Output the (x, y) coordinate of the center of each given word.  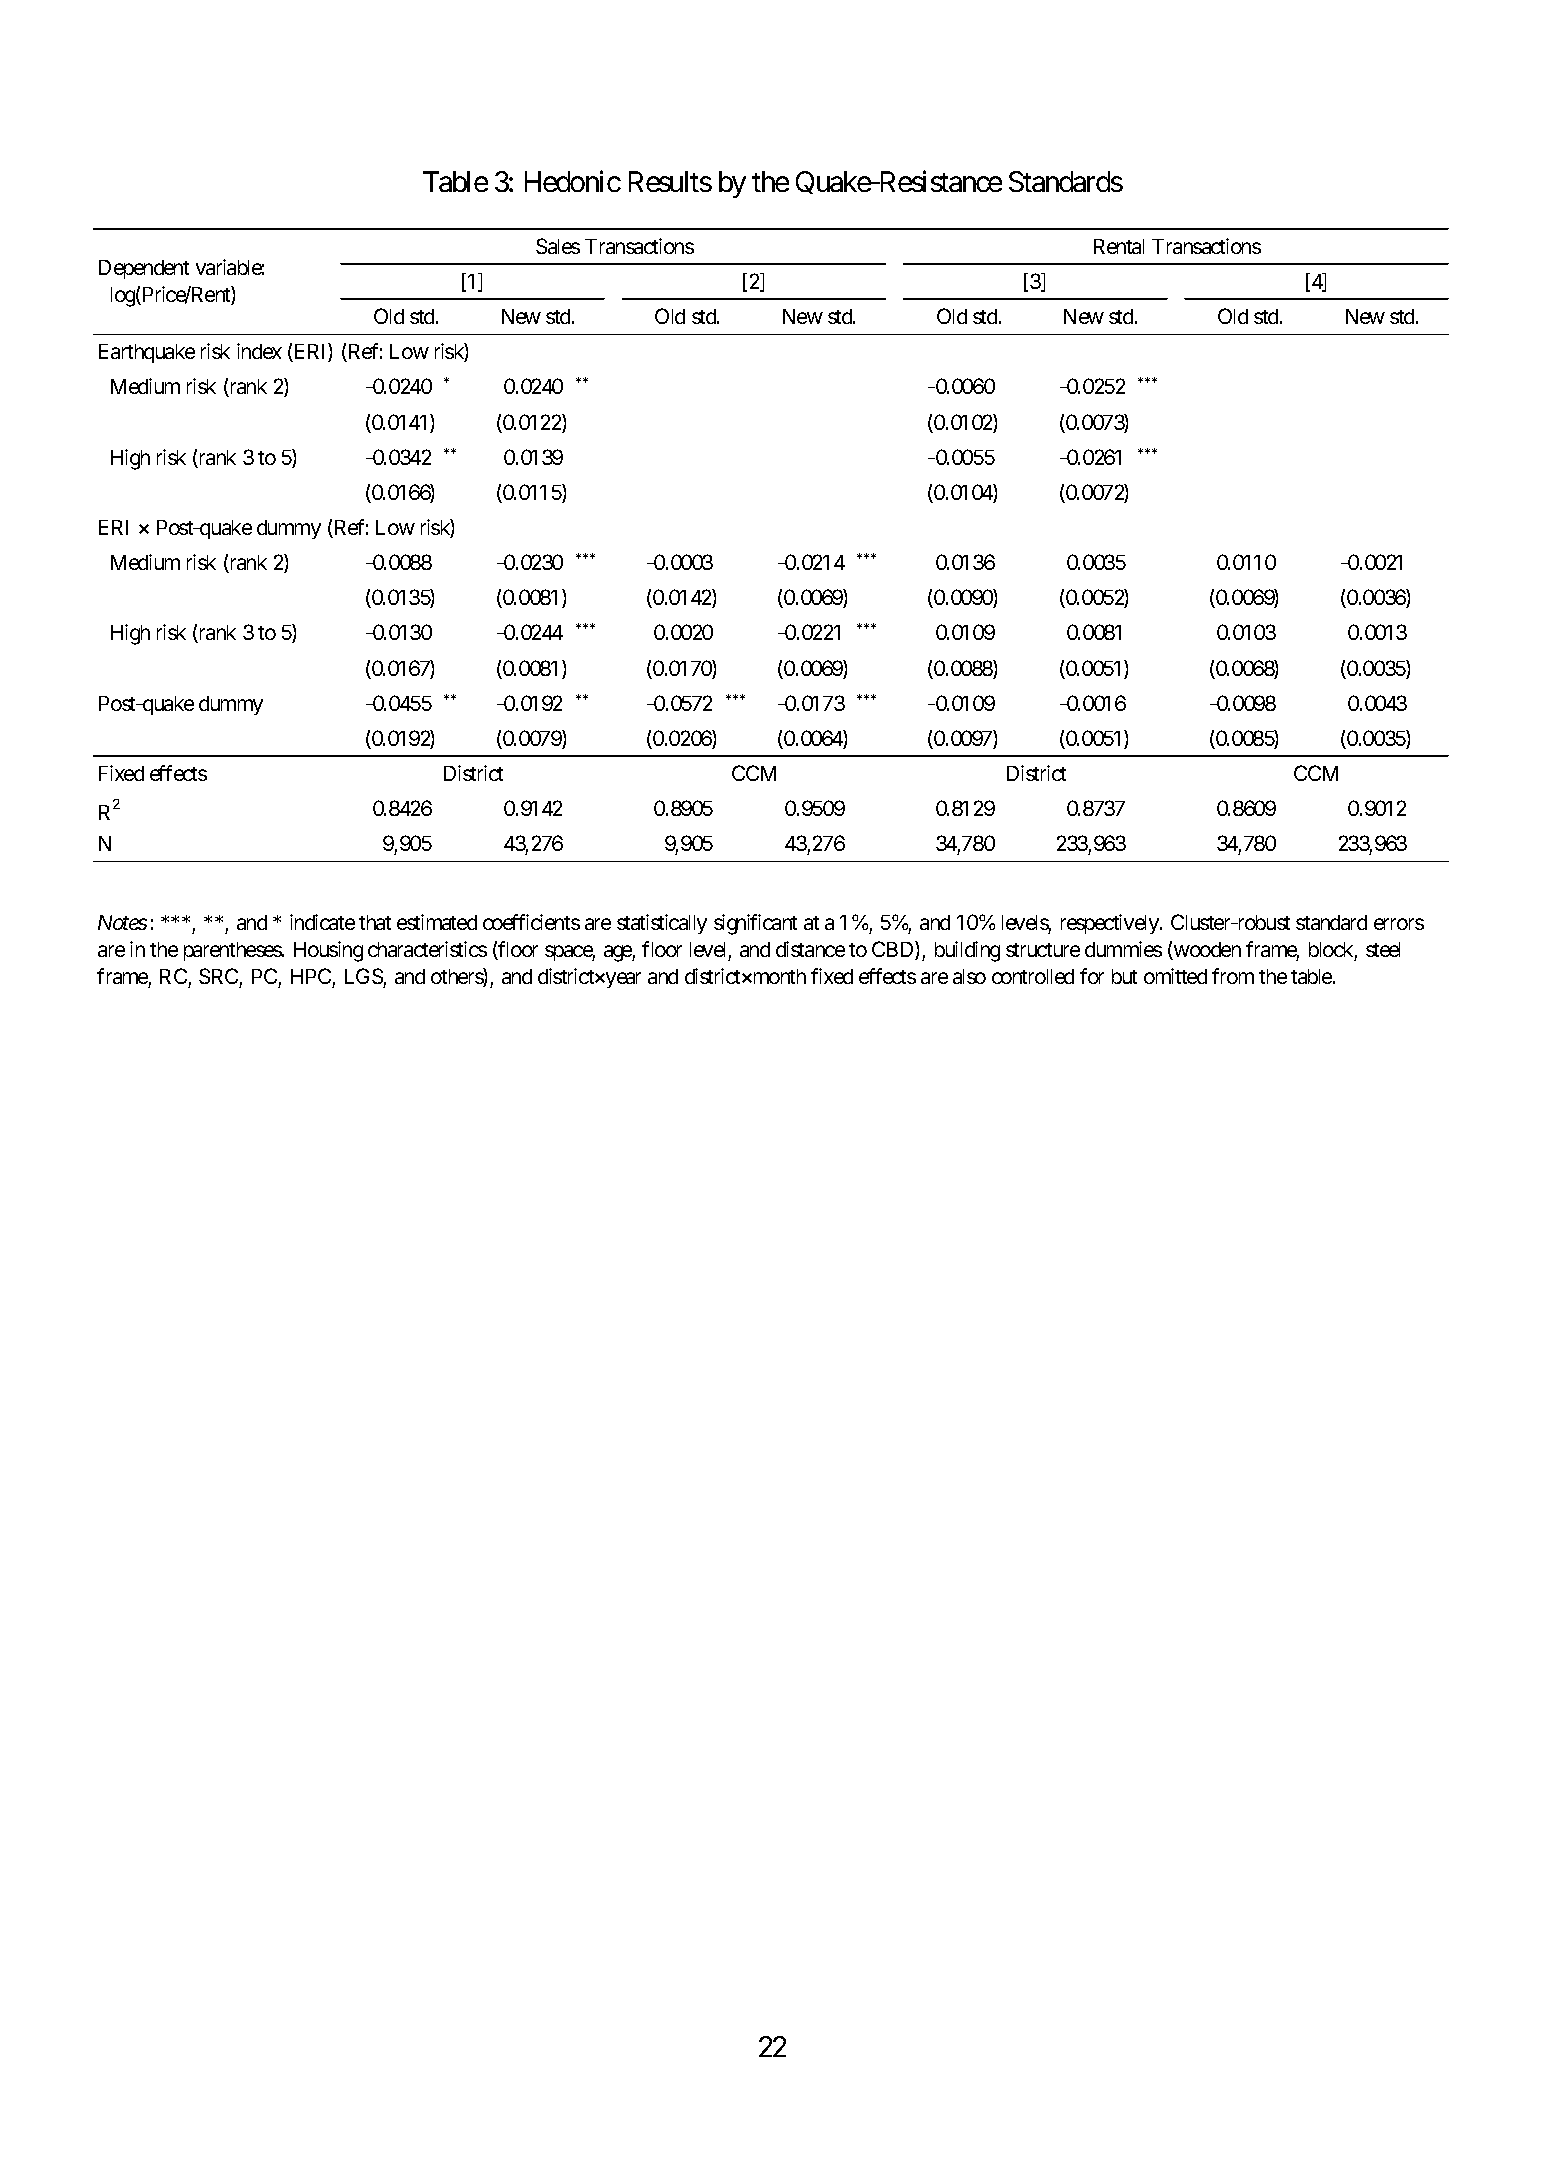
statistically (662, 924)
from (1233, 976)
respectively (1111, 924)
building (967, 951)
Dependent (144, 269)
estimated (437, 922)
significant (755, 924)
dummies (1123, 949)
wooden (1206, 951)
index (259, 351)
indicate (322, 922)
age (618, 953)
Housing (328, 951)
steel (1383, 949)
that (375, 922)
